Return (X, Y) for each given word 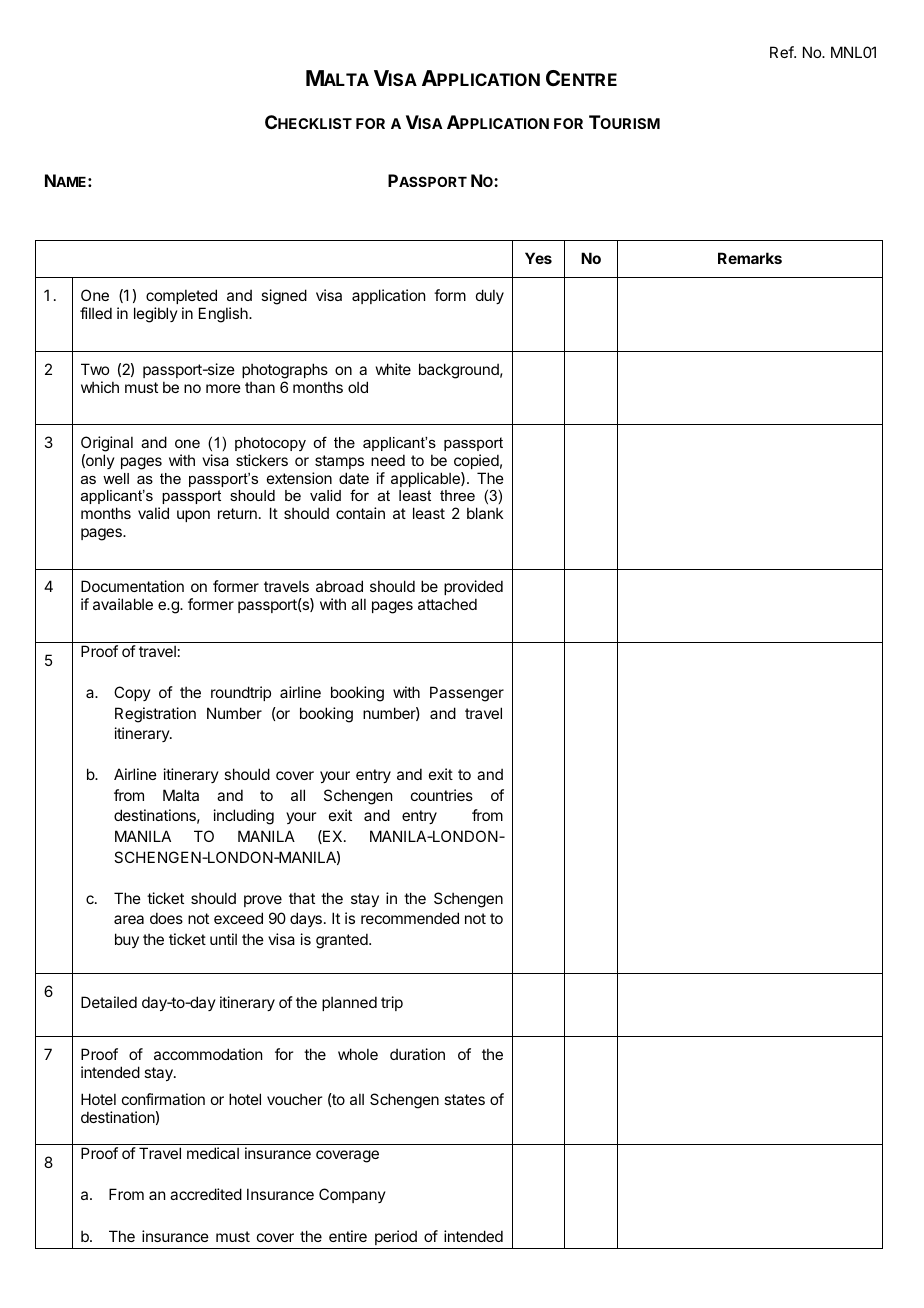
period (396, 1237)
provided (473, 589)
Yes (538, 258)
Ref (782, 52)
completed (181, 296)
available (123, 604)
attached (447, 604)
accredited (206, 1194)
